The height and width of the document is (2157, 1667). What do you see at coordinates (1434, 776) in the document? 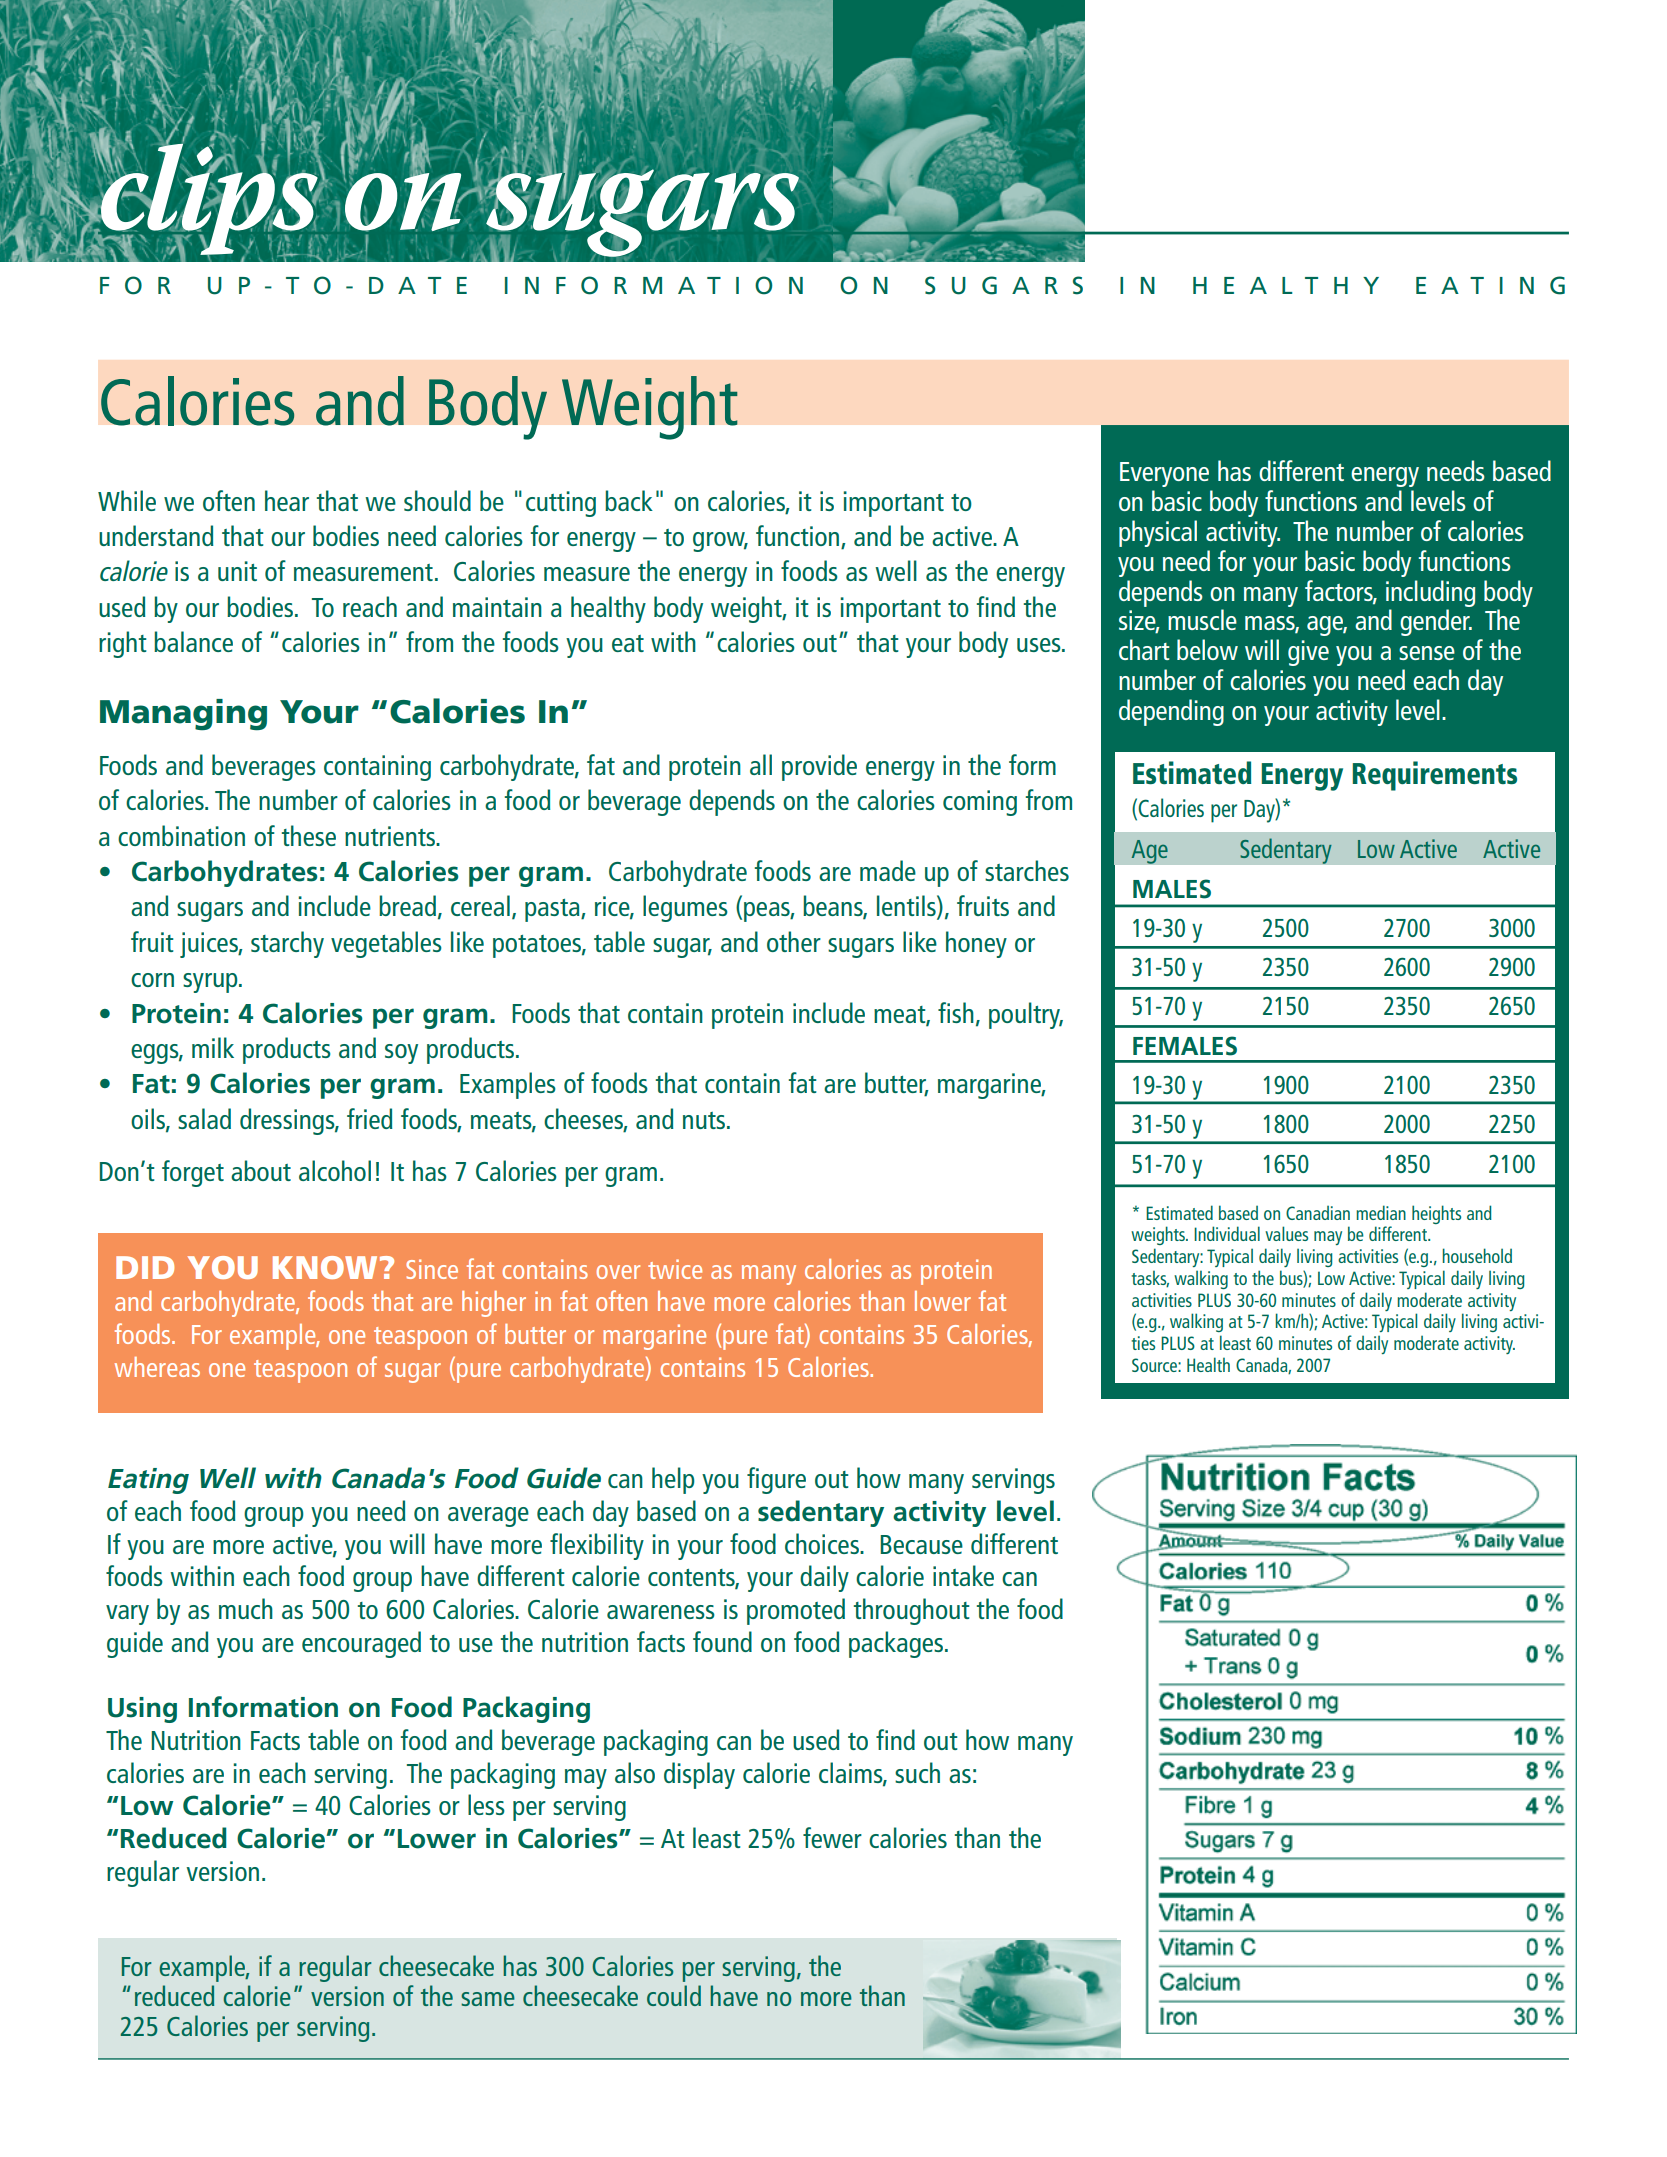
I see `Requirements` at bounding box center [1434, 776].
